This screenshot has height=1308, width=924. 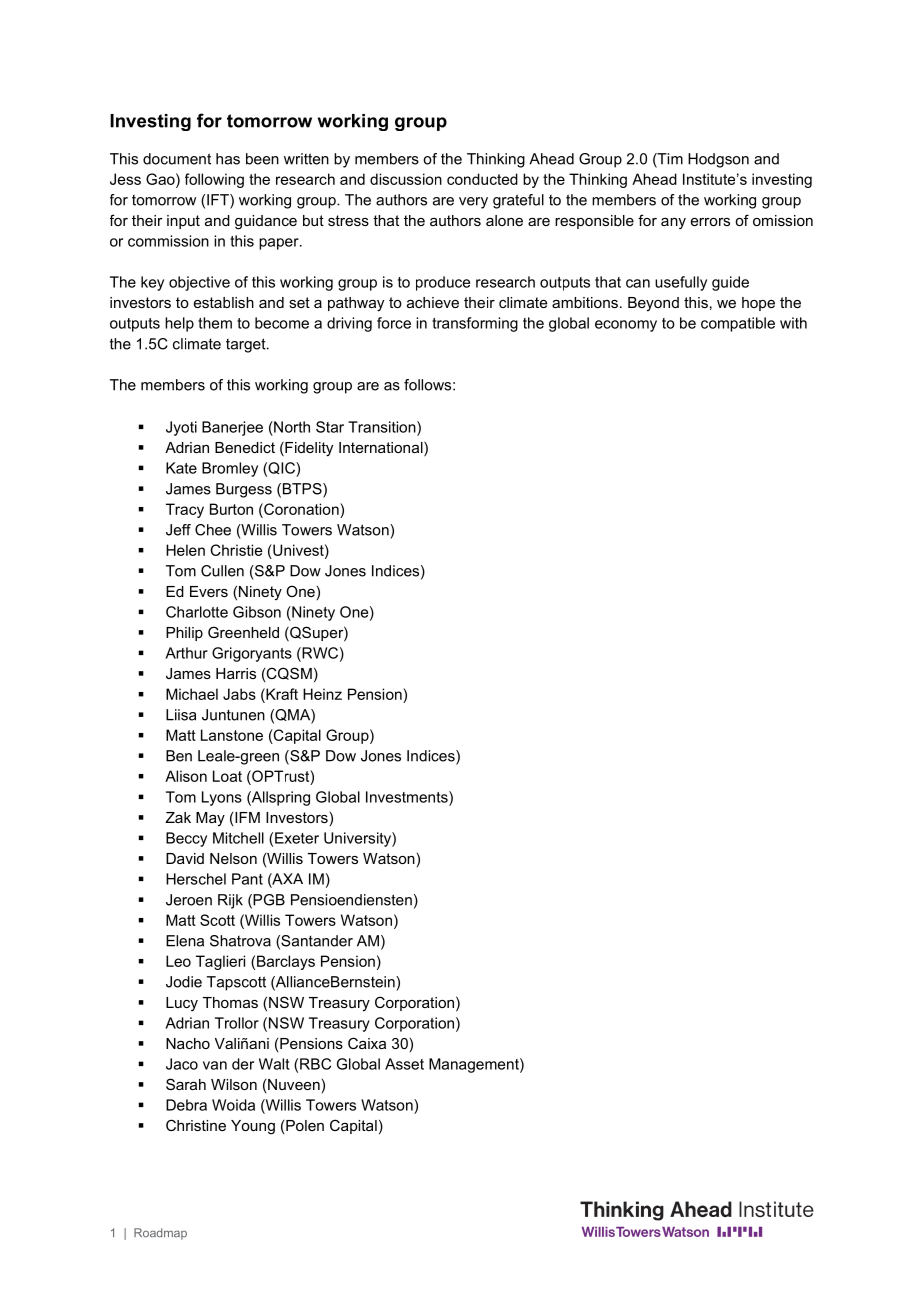 I want to click on Roadmap, so click(x=160, y=1234).
